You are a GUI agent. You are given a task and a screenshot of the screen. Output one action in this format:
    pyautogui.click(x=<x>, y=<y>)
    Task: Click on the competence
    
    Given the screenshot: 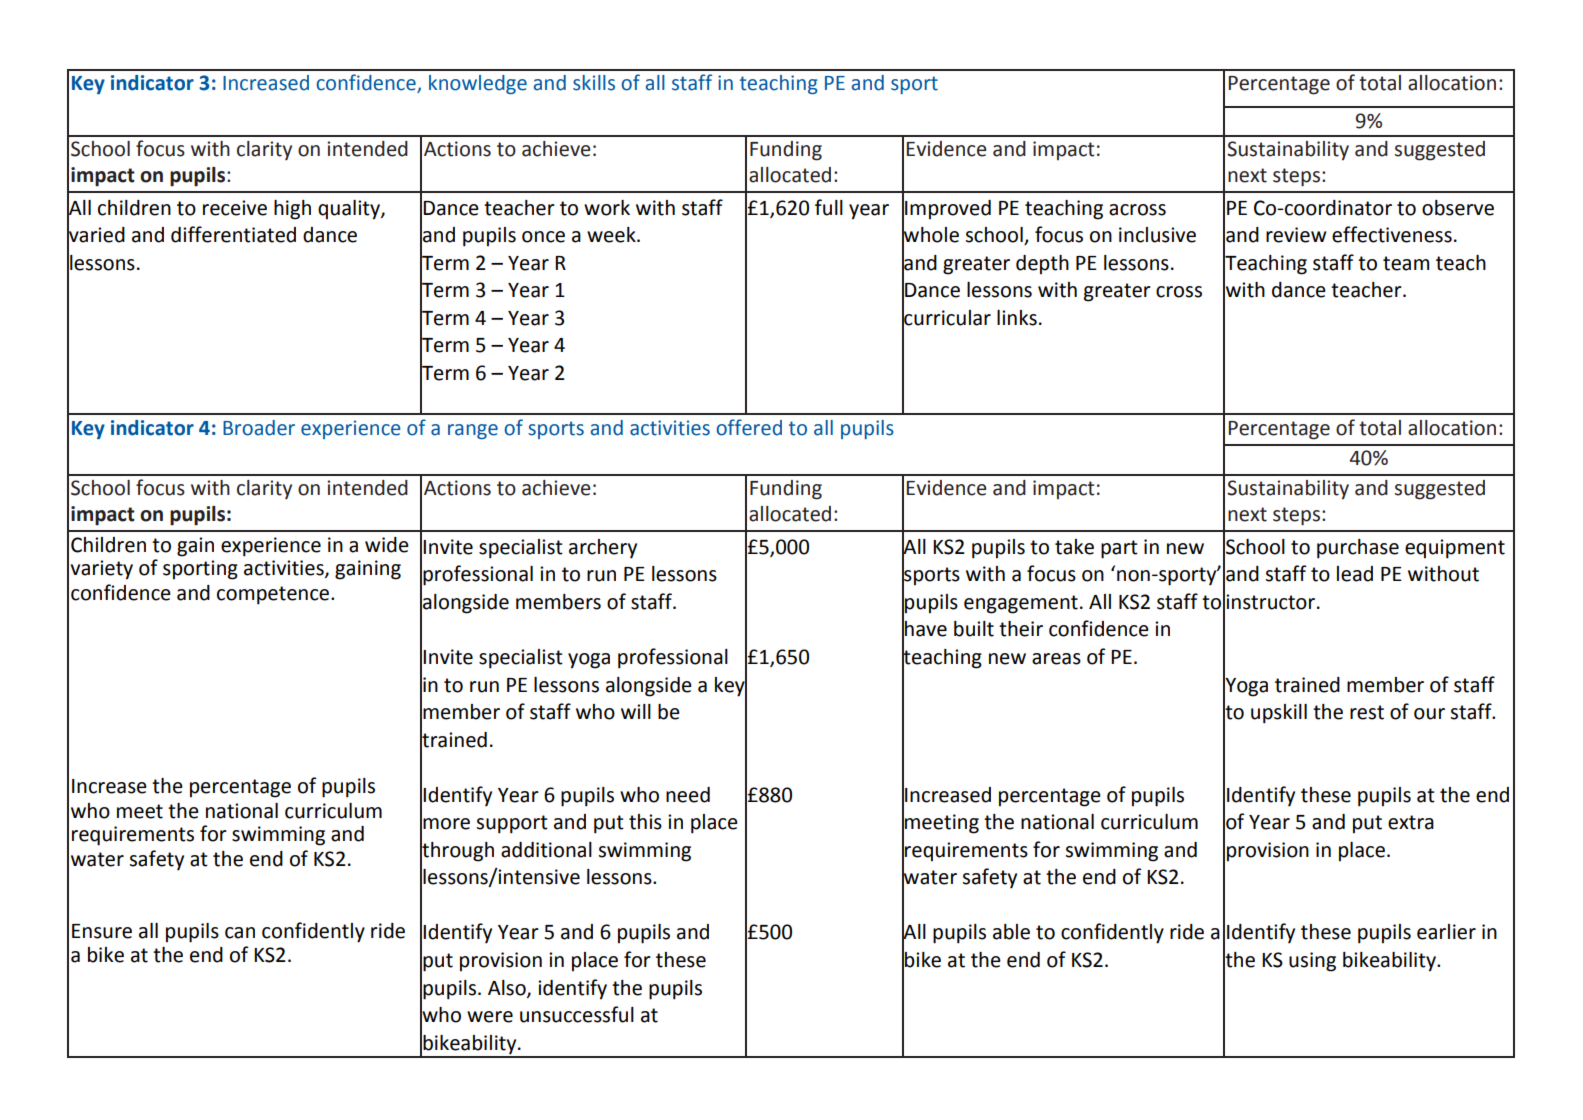 What is the action you would take?
    pyautogui.click(x=274, y=595)
